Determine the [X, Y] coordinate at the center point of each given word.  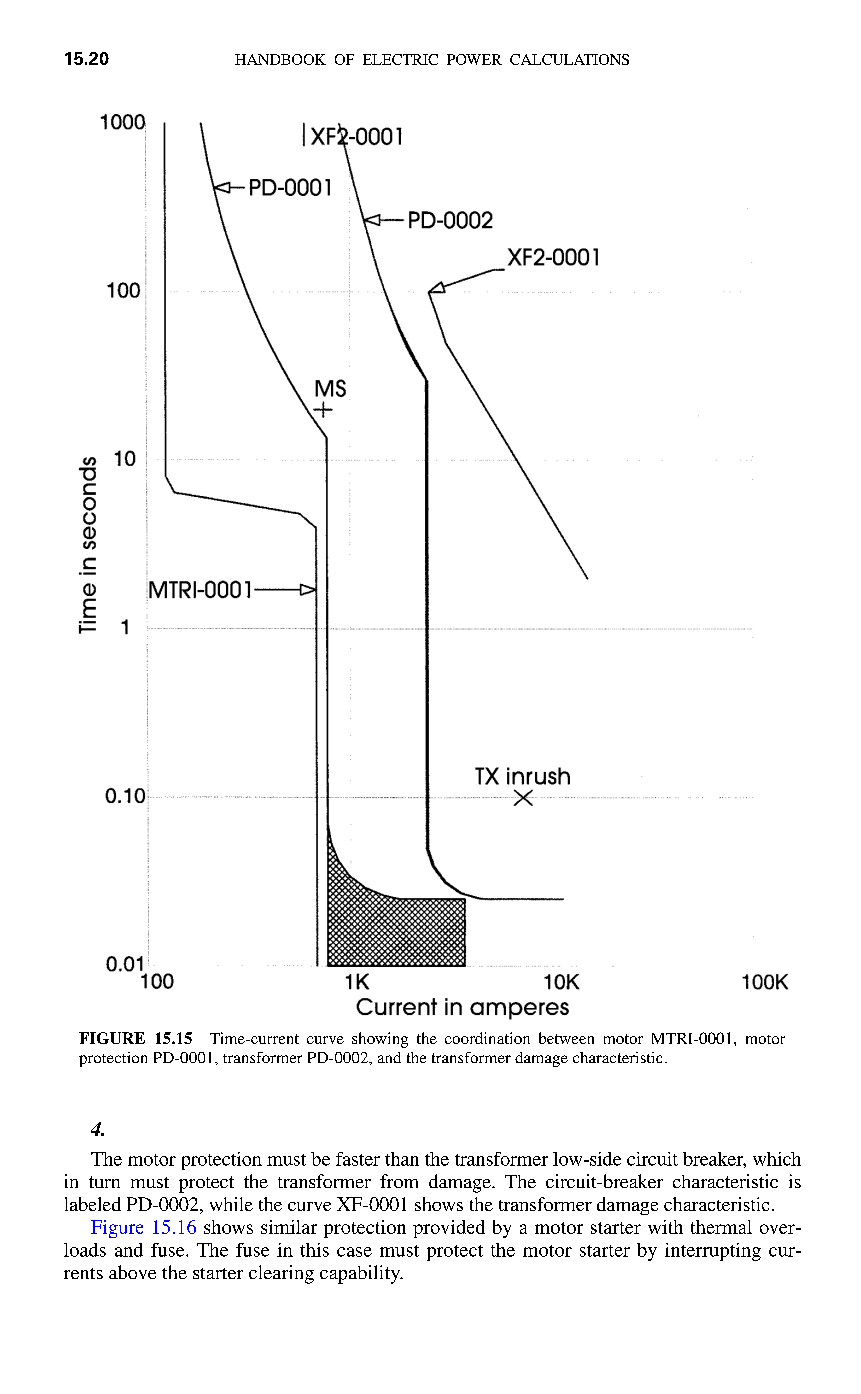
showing [380, 1040]
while [231, 1204]
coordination [487, 1038]
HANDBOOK [280, 59]
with [665, 1227]
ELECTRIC [400, 59]
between [566, 1038]
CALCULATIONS [569, 59]
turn [104, 1182]
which [777, 1159]
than [402, 1159]
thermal [721, 1227]
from [399, 1181]
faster [358, 1159]
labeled [93, 1204]
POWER [474, 59]
